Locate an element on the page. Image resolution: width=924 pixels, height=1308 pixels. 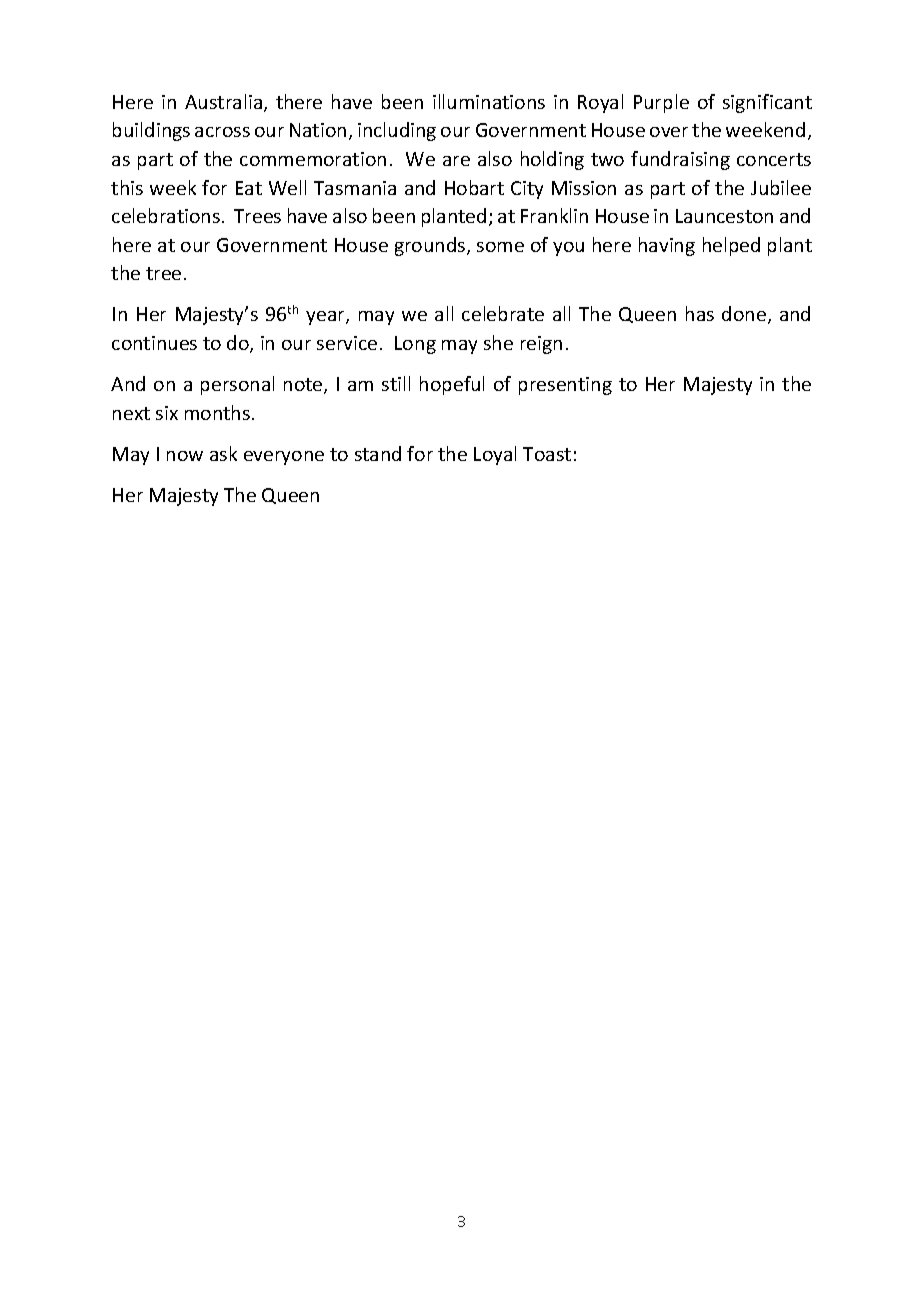
including is located at coordinates (397, 131).
